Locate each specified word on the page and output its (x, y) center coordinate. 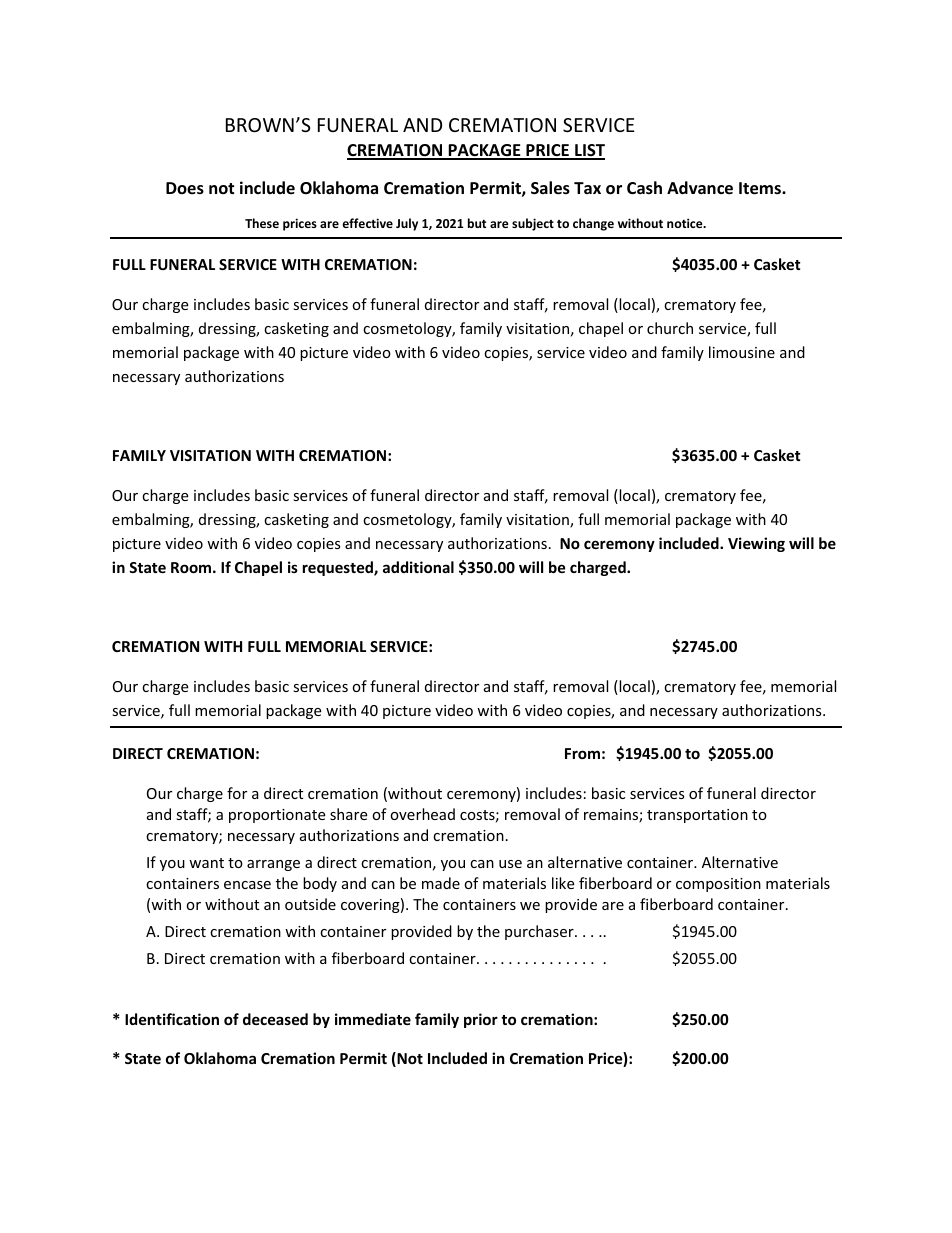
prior (481, 1020)
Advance (700, 188)
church (670, 328)
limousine (742, 352)
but (477, 223)
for (237, 793)
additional (418, 567)
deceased (275, 1019)
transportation (697, 816)
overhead (422, 814)
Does (185, 188)
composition (718, 885)
